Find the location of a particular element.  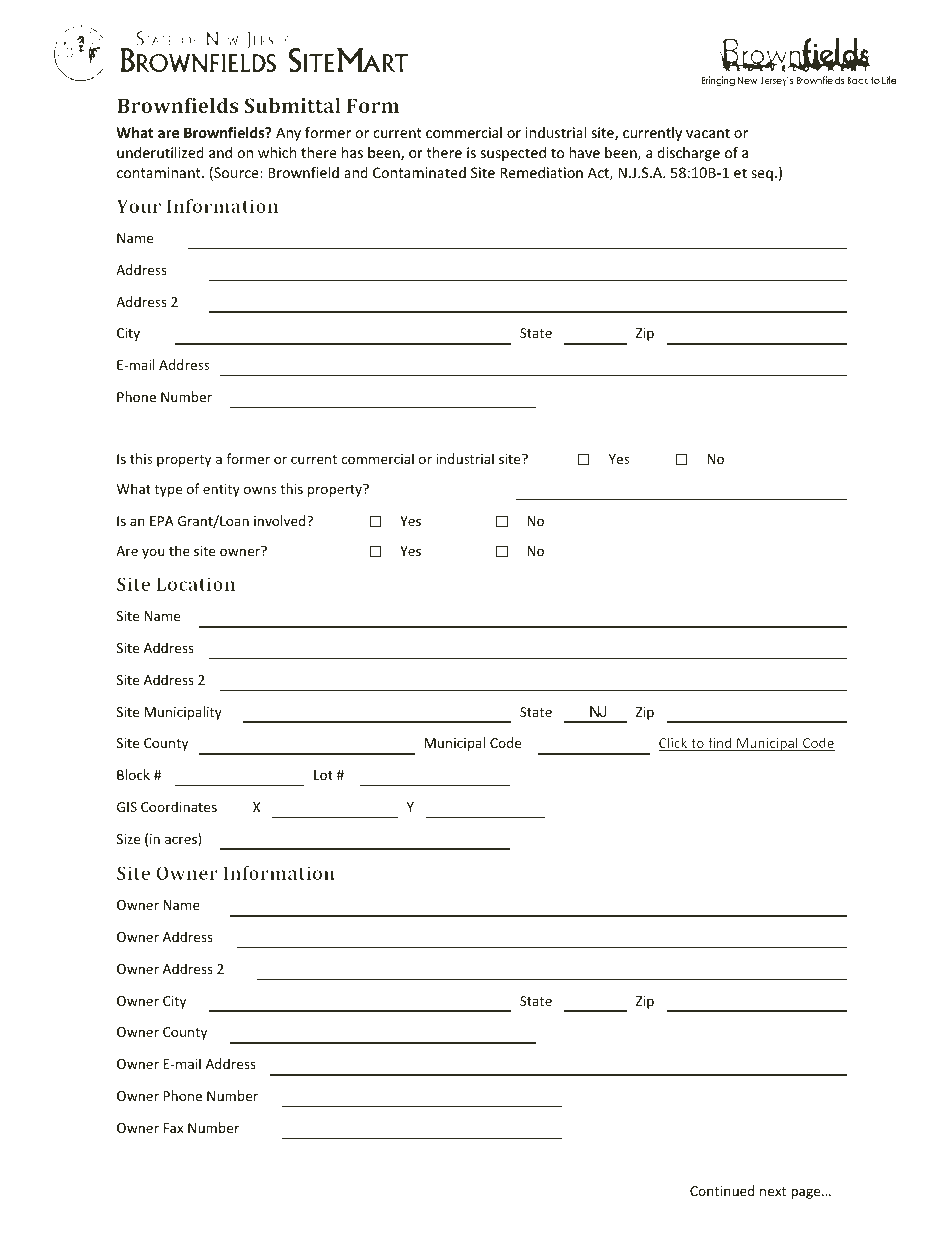

Lot is located at coordinates (323, 775).
